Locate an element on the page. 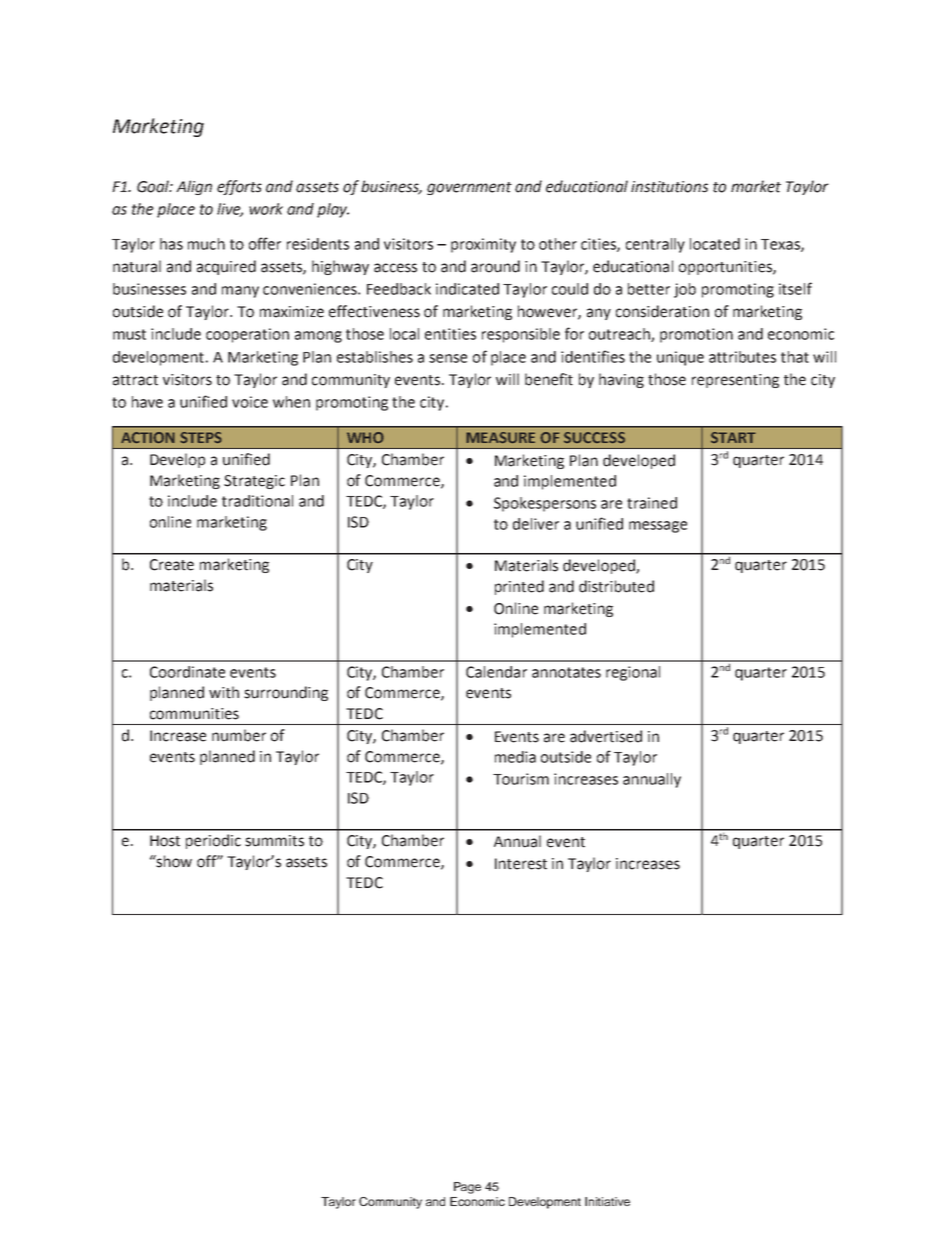 The image size is (952, 1233). much is located at coordinates (206, 244).
